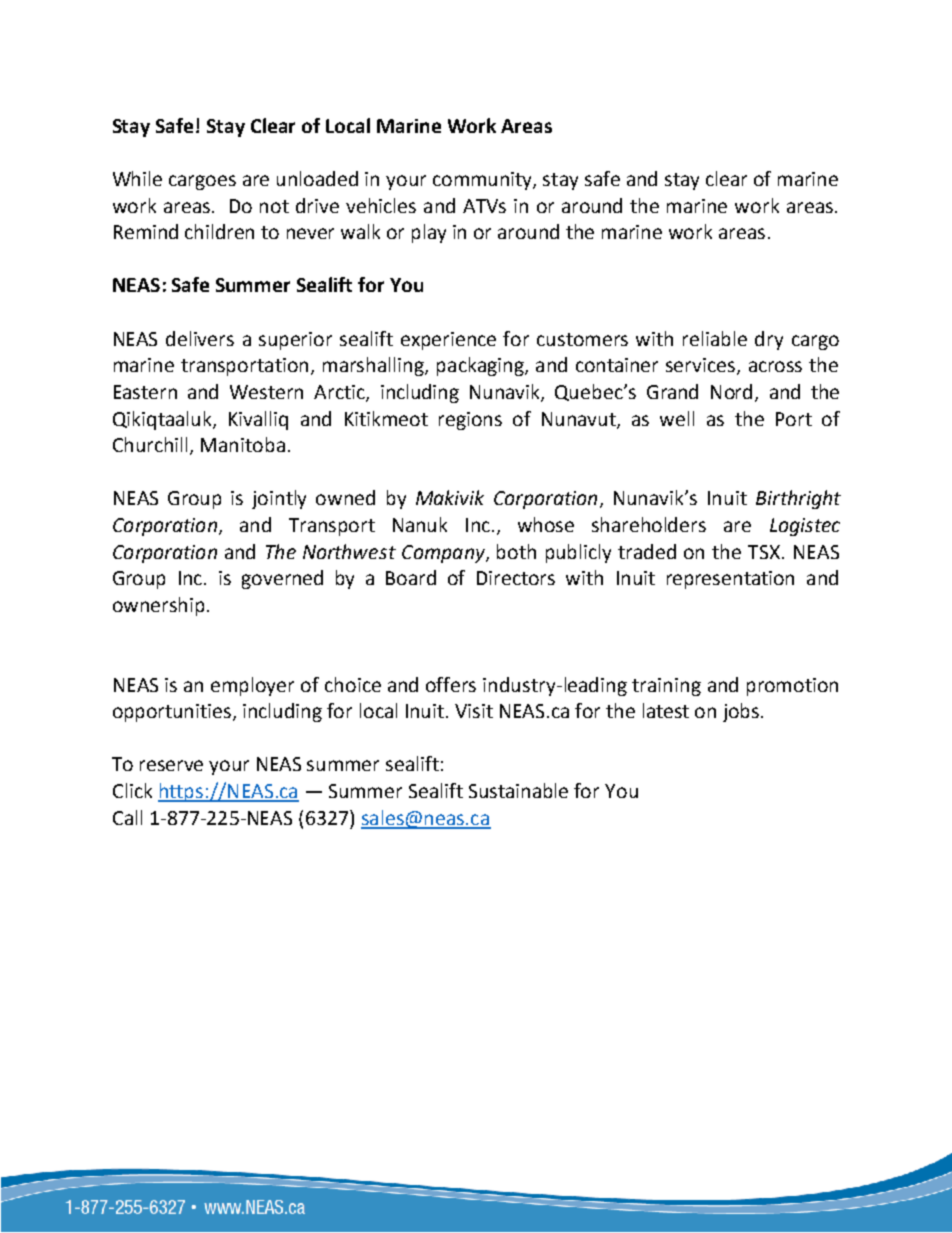  I want to click on delivers, so click(200, 338).
